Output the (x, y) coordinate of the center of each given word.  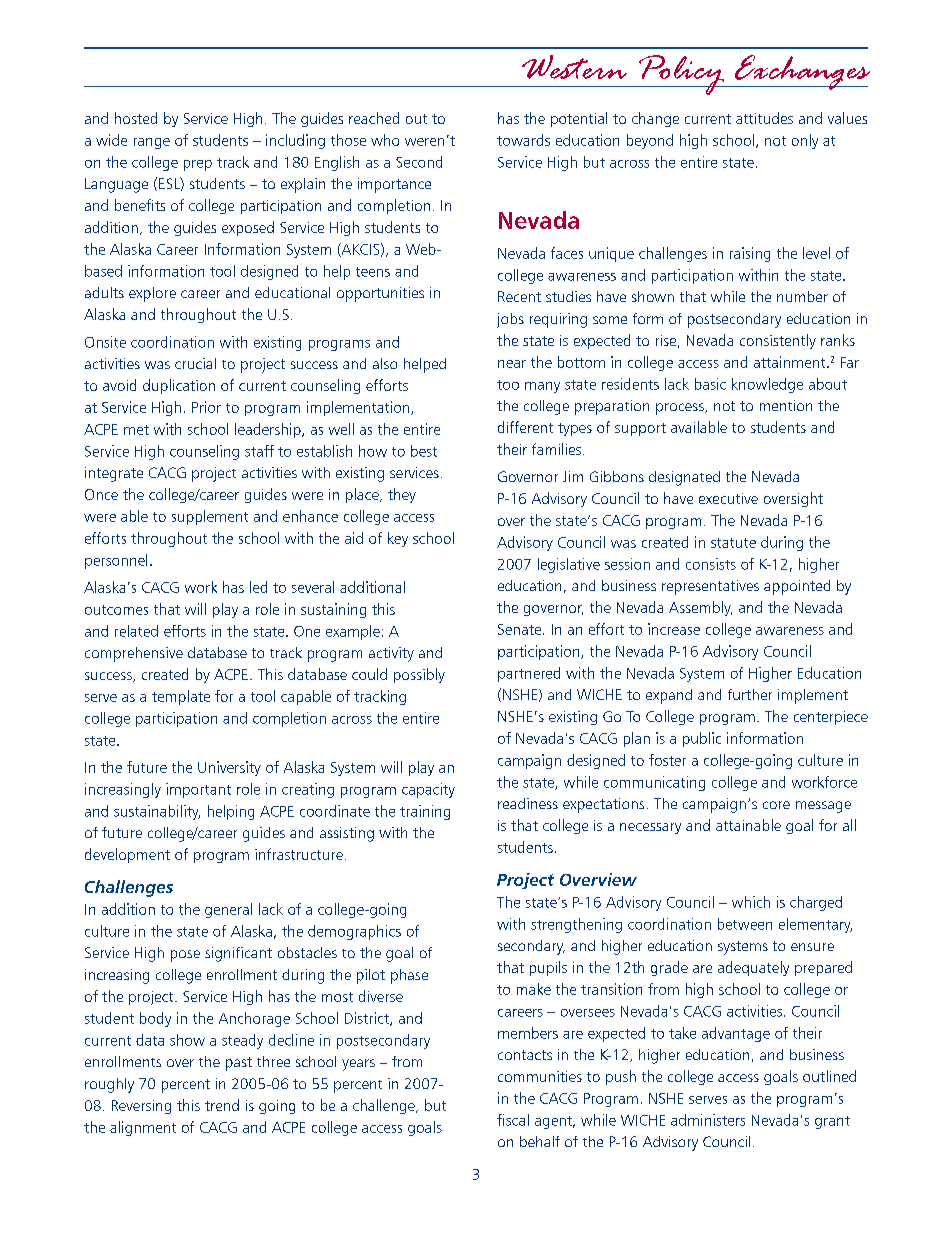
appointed (797, 587)
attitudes (764, 118)
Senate (521, 629)
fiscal (513, 1120)
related (136, 631)
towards (523, 140)
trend (222, 1105)
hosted (136, 118)
